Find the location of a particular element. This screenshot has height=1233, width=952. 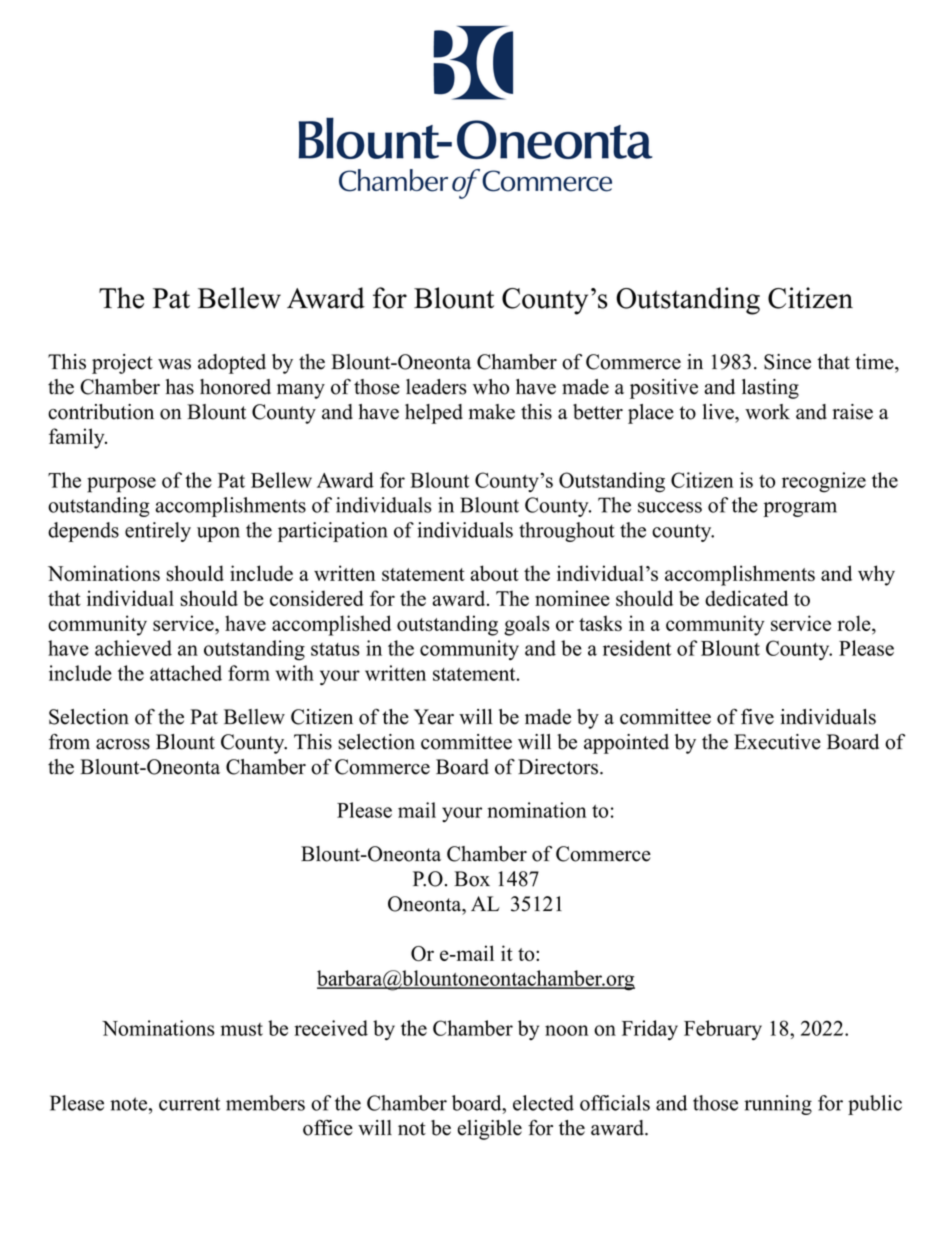

current is located at coordinates (189, 1104).
